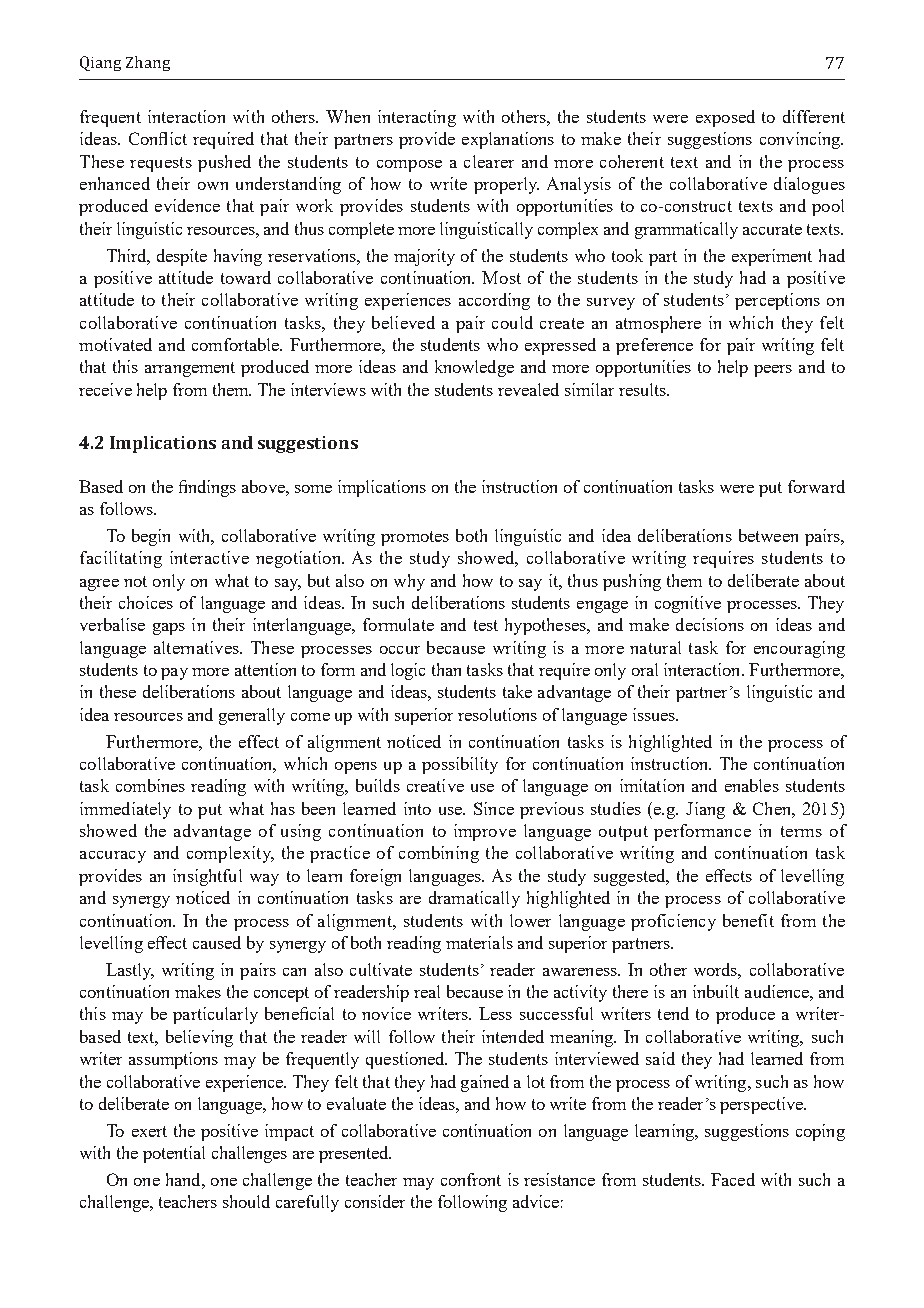 The height and width of the page is (1308, 924). Describe the element at coordinates (768, 535) in the page. I see `between` at that location.
